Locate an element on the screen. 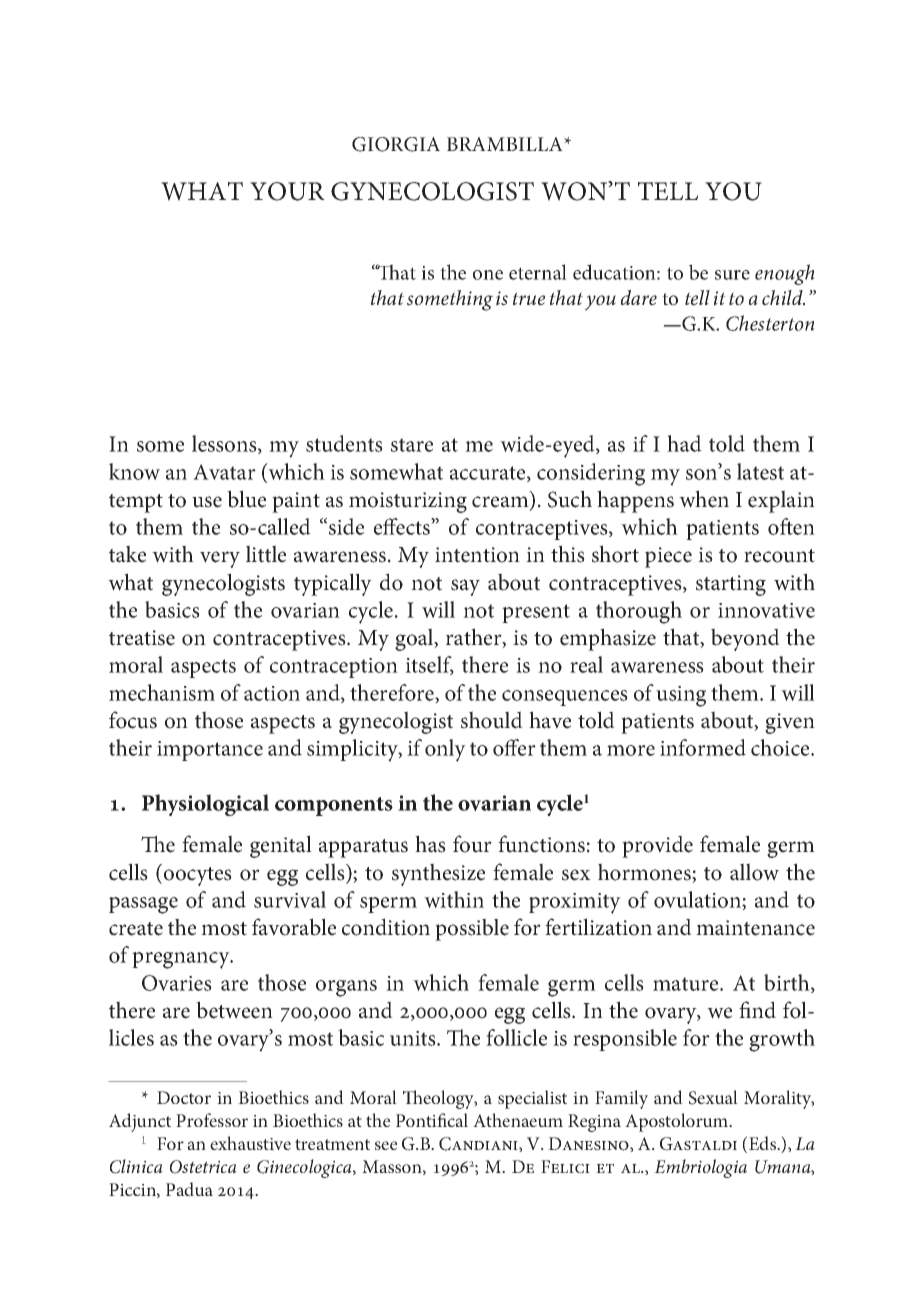  sure is located at coordinates (732, 275).
